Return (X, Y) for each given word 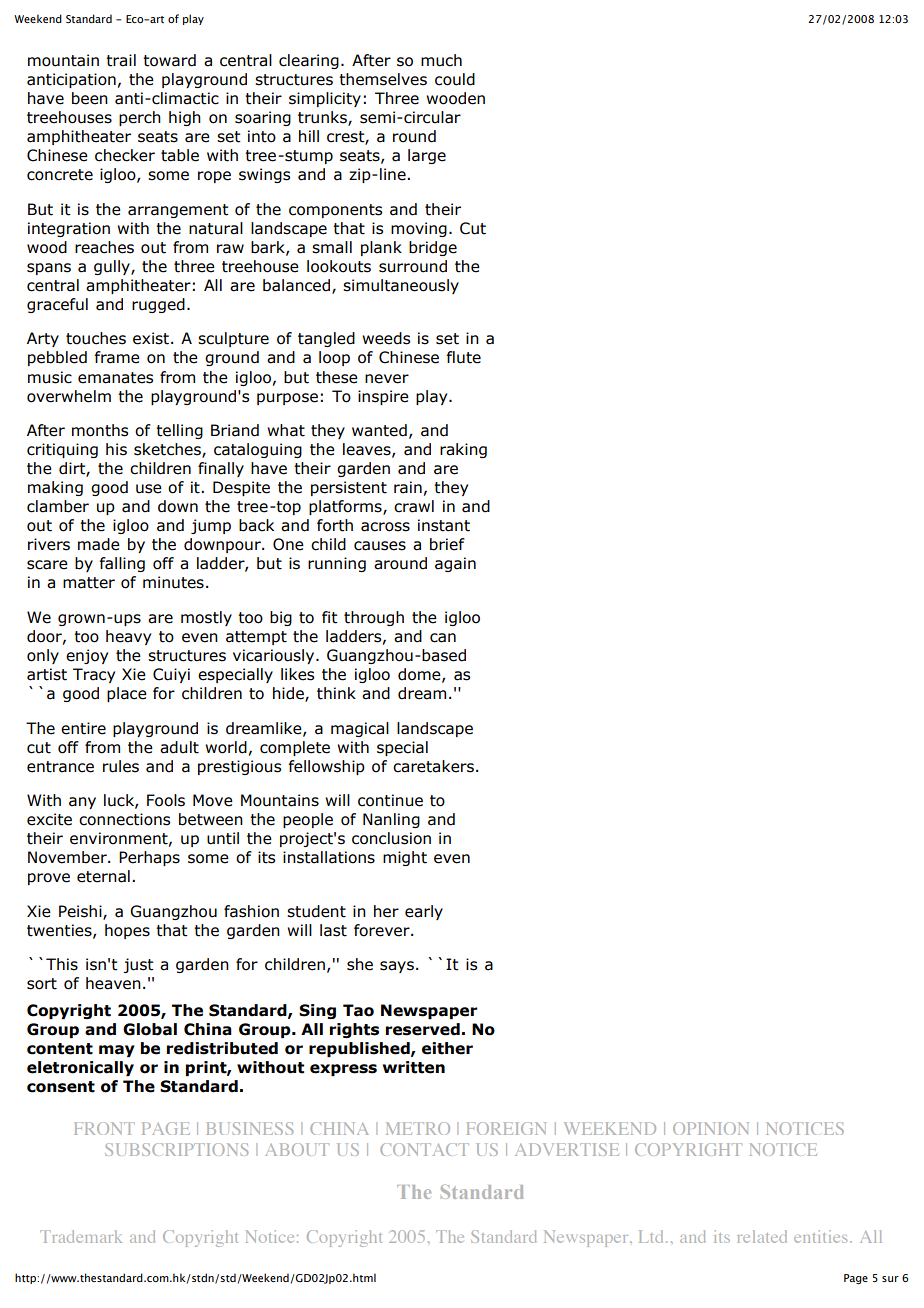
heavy (128, 637)
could (455, 79)
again (455, 564)
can (443, 638)
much (441, 60)
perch (140, 118)
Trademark (81, 1236)
